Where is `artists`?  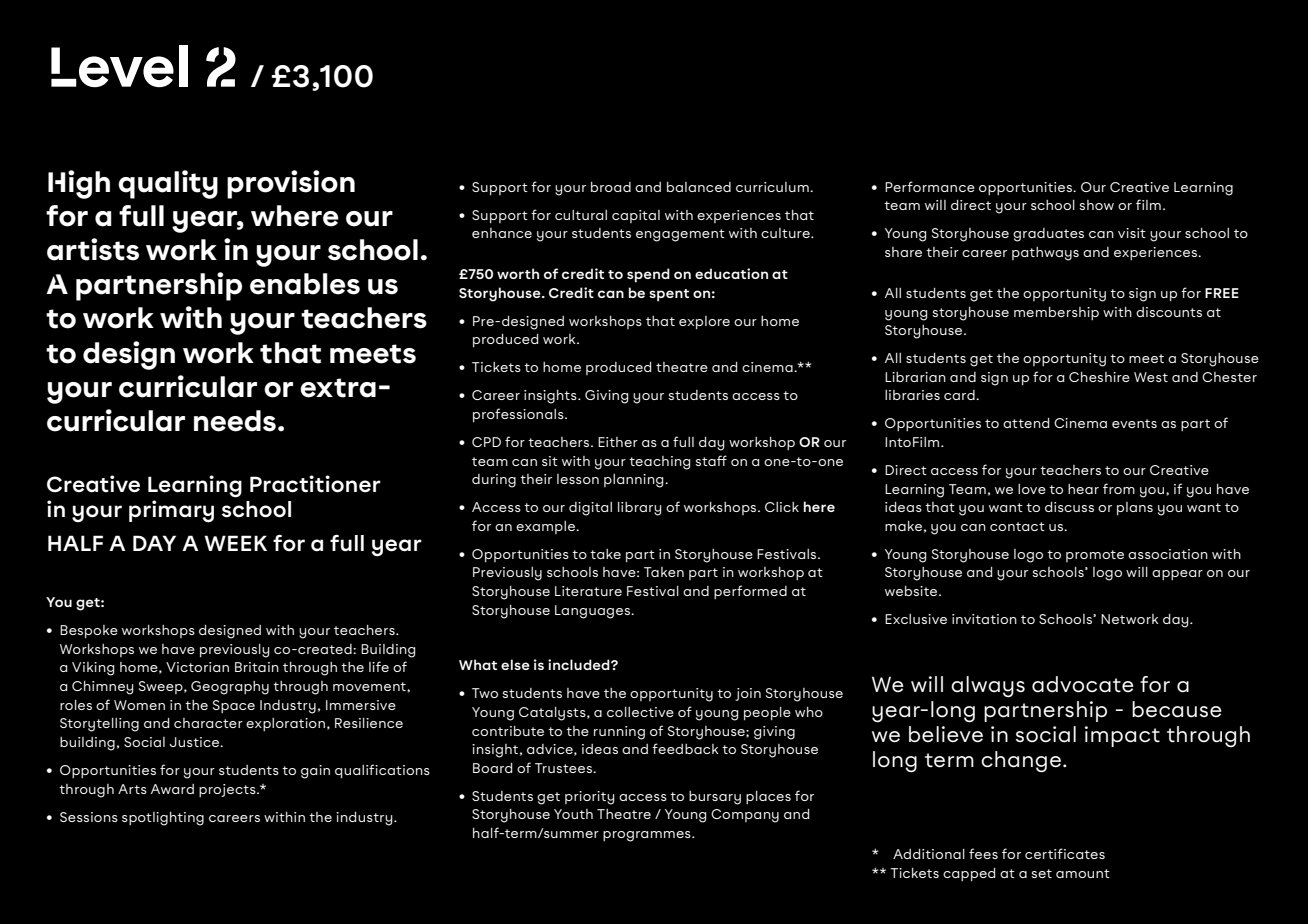 artists is located at coordinates (93, 249).
